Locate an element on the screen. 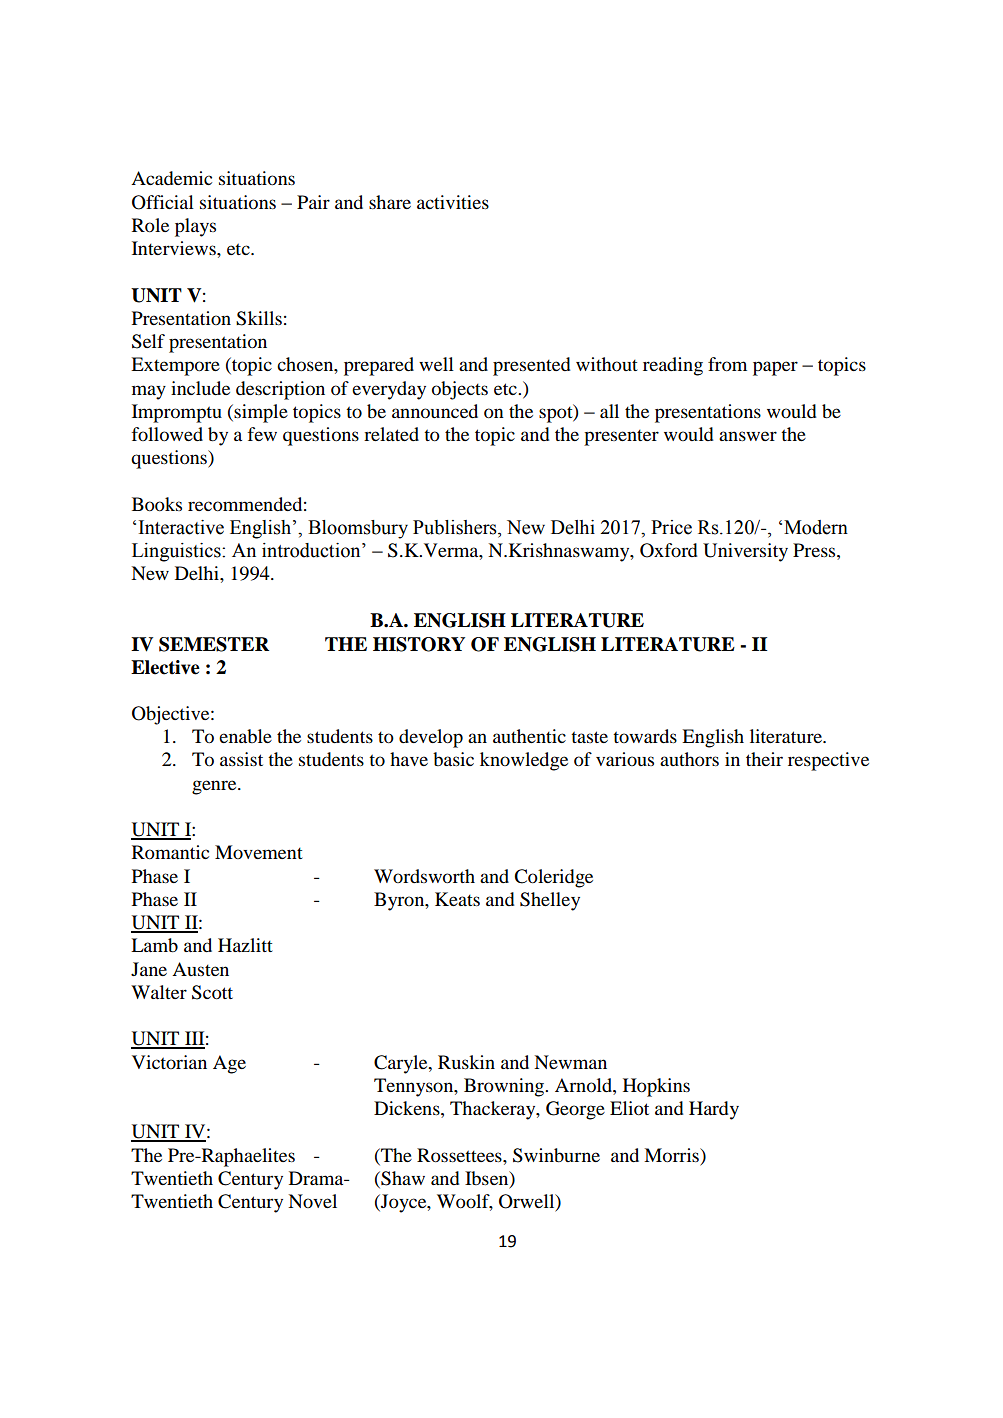  Novel is located at coordinates (312, 1201).
